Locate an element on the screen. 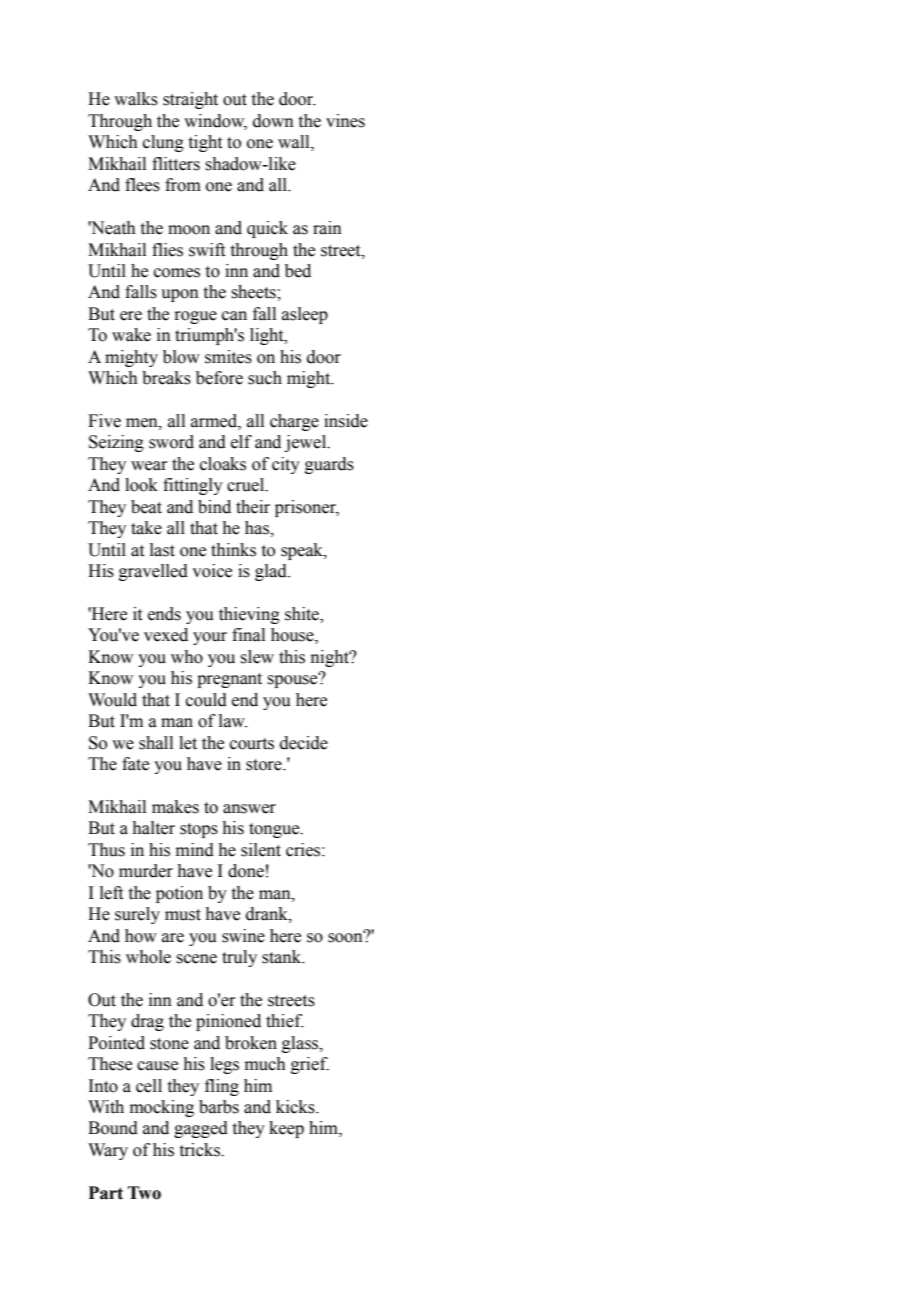  tricks is located at coordinates (201, 1150).
